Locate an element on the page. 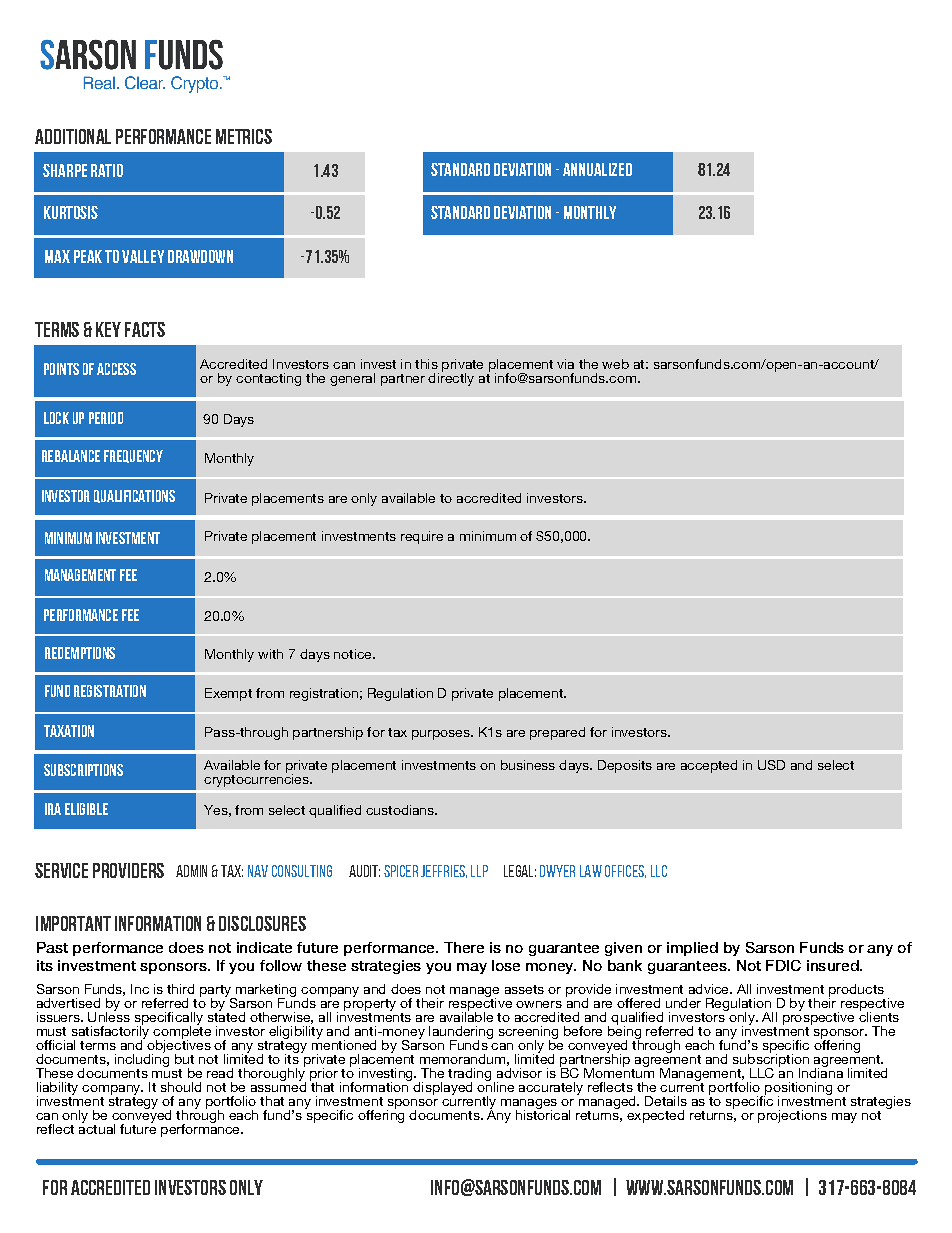 The height and width of the page is (1233, 952). require is located at coordinates (422, 537).
